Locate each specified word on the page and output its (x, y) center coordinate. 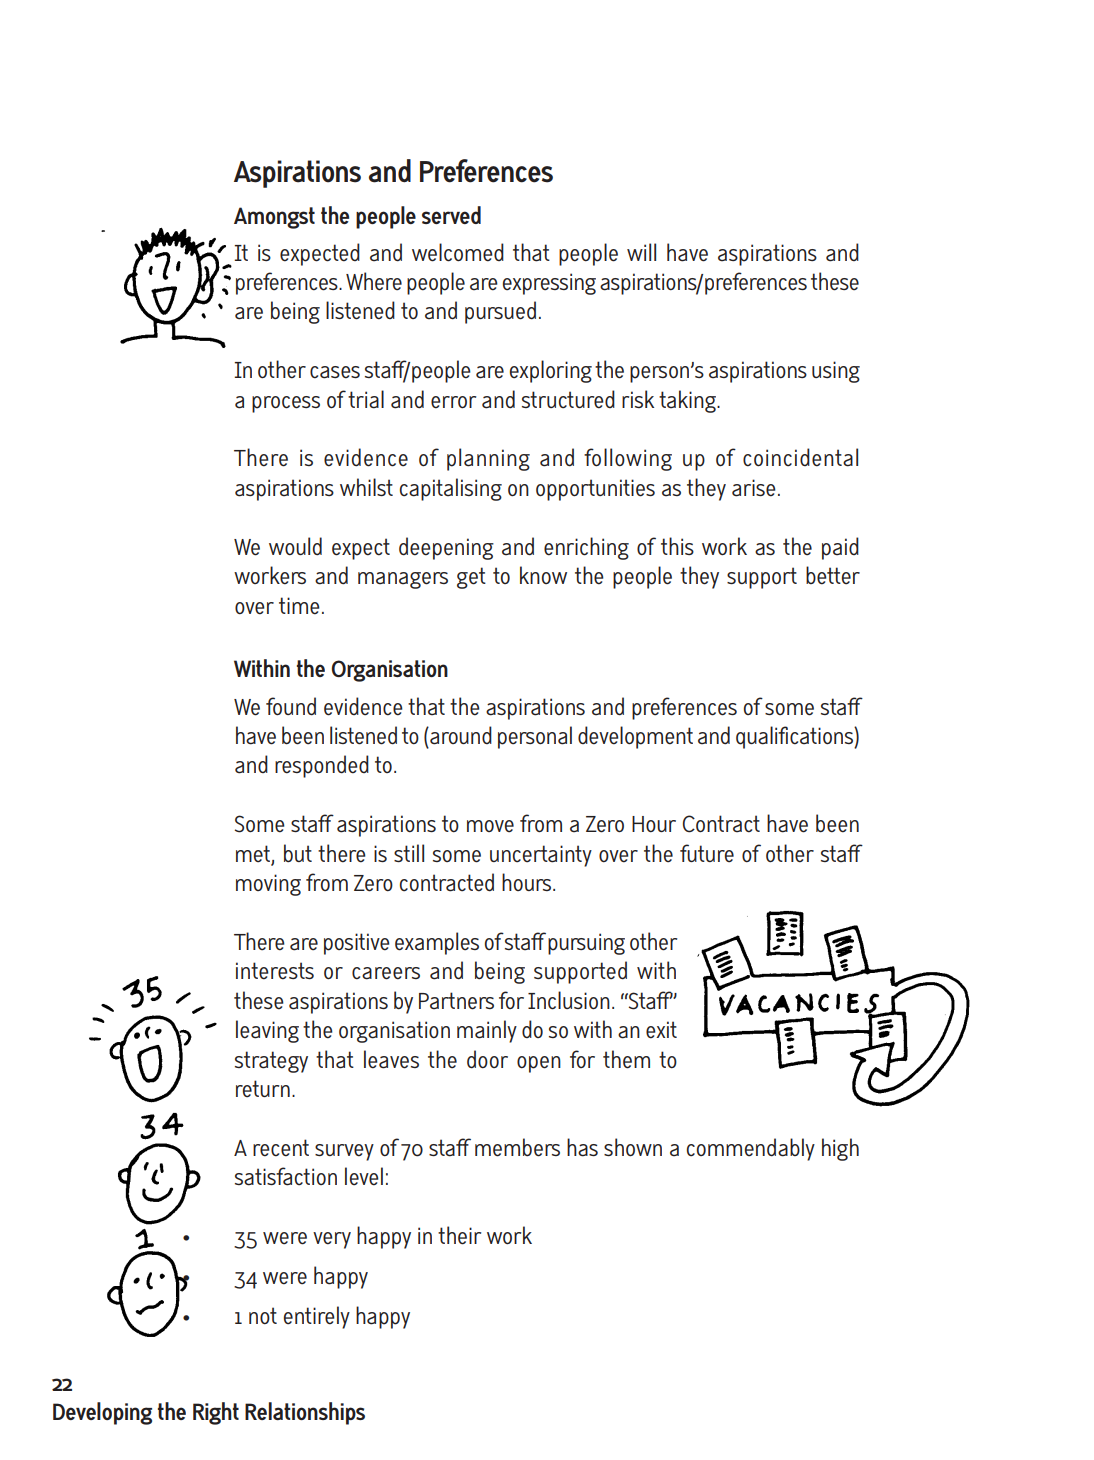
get (471, 578)
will (641, 252)
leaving (267, 1031)
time (299, 606)
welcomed (458, 252)
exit (661, 1030)
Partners (456, 1001)
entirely (317, 1317)
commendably (751, 1149)
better (833, 575)
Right (216, 1413)
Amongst (274, 218)
